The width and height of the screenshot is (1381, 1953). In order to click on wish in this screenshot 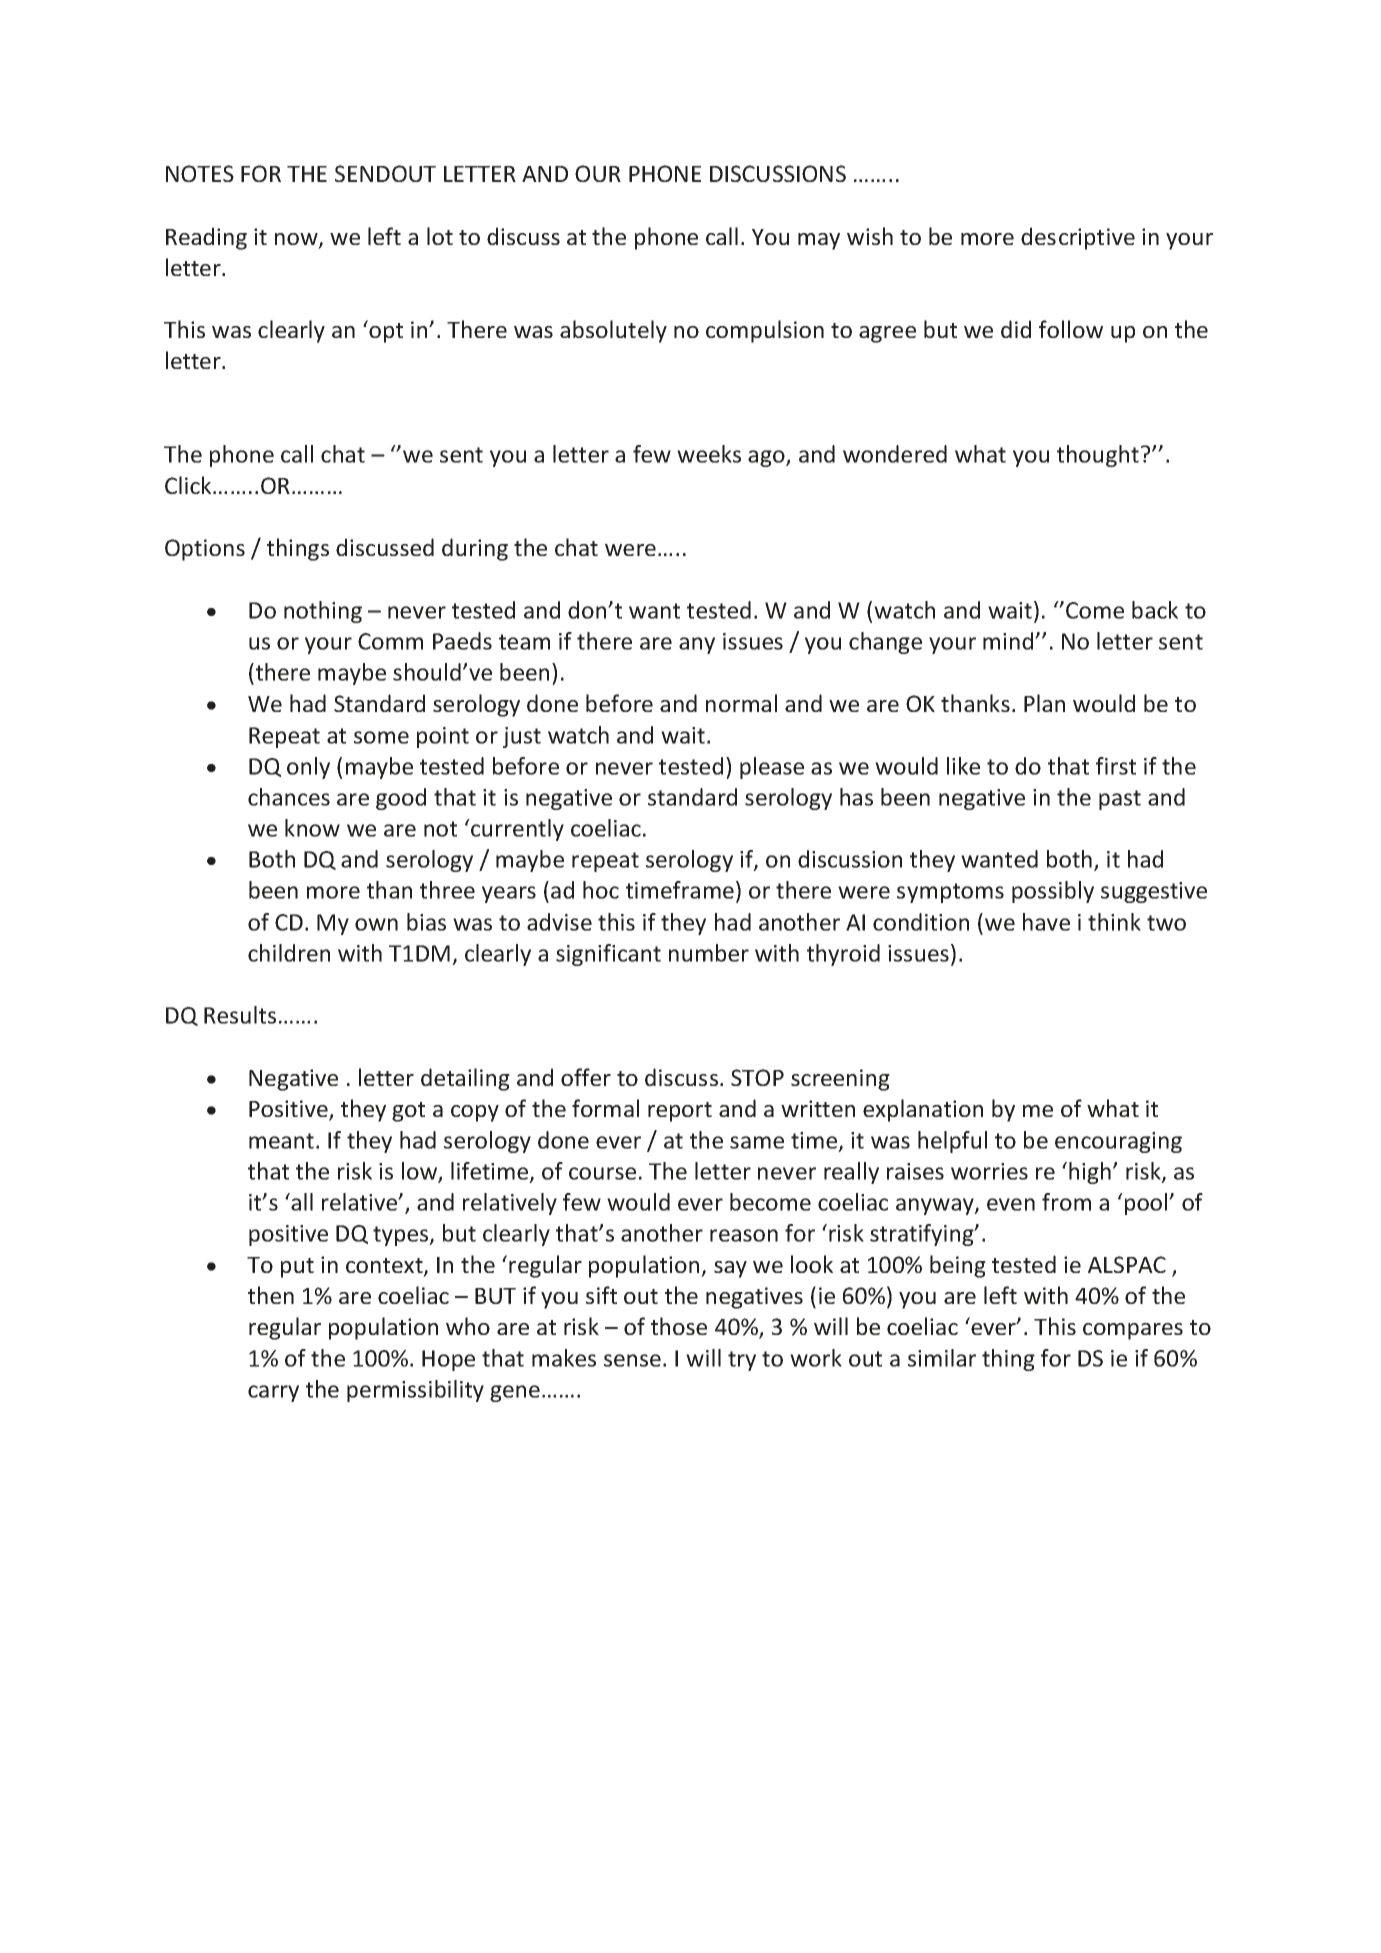, I will do `click(870, 236)`.
